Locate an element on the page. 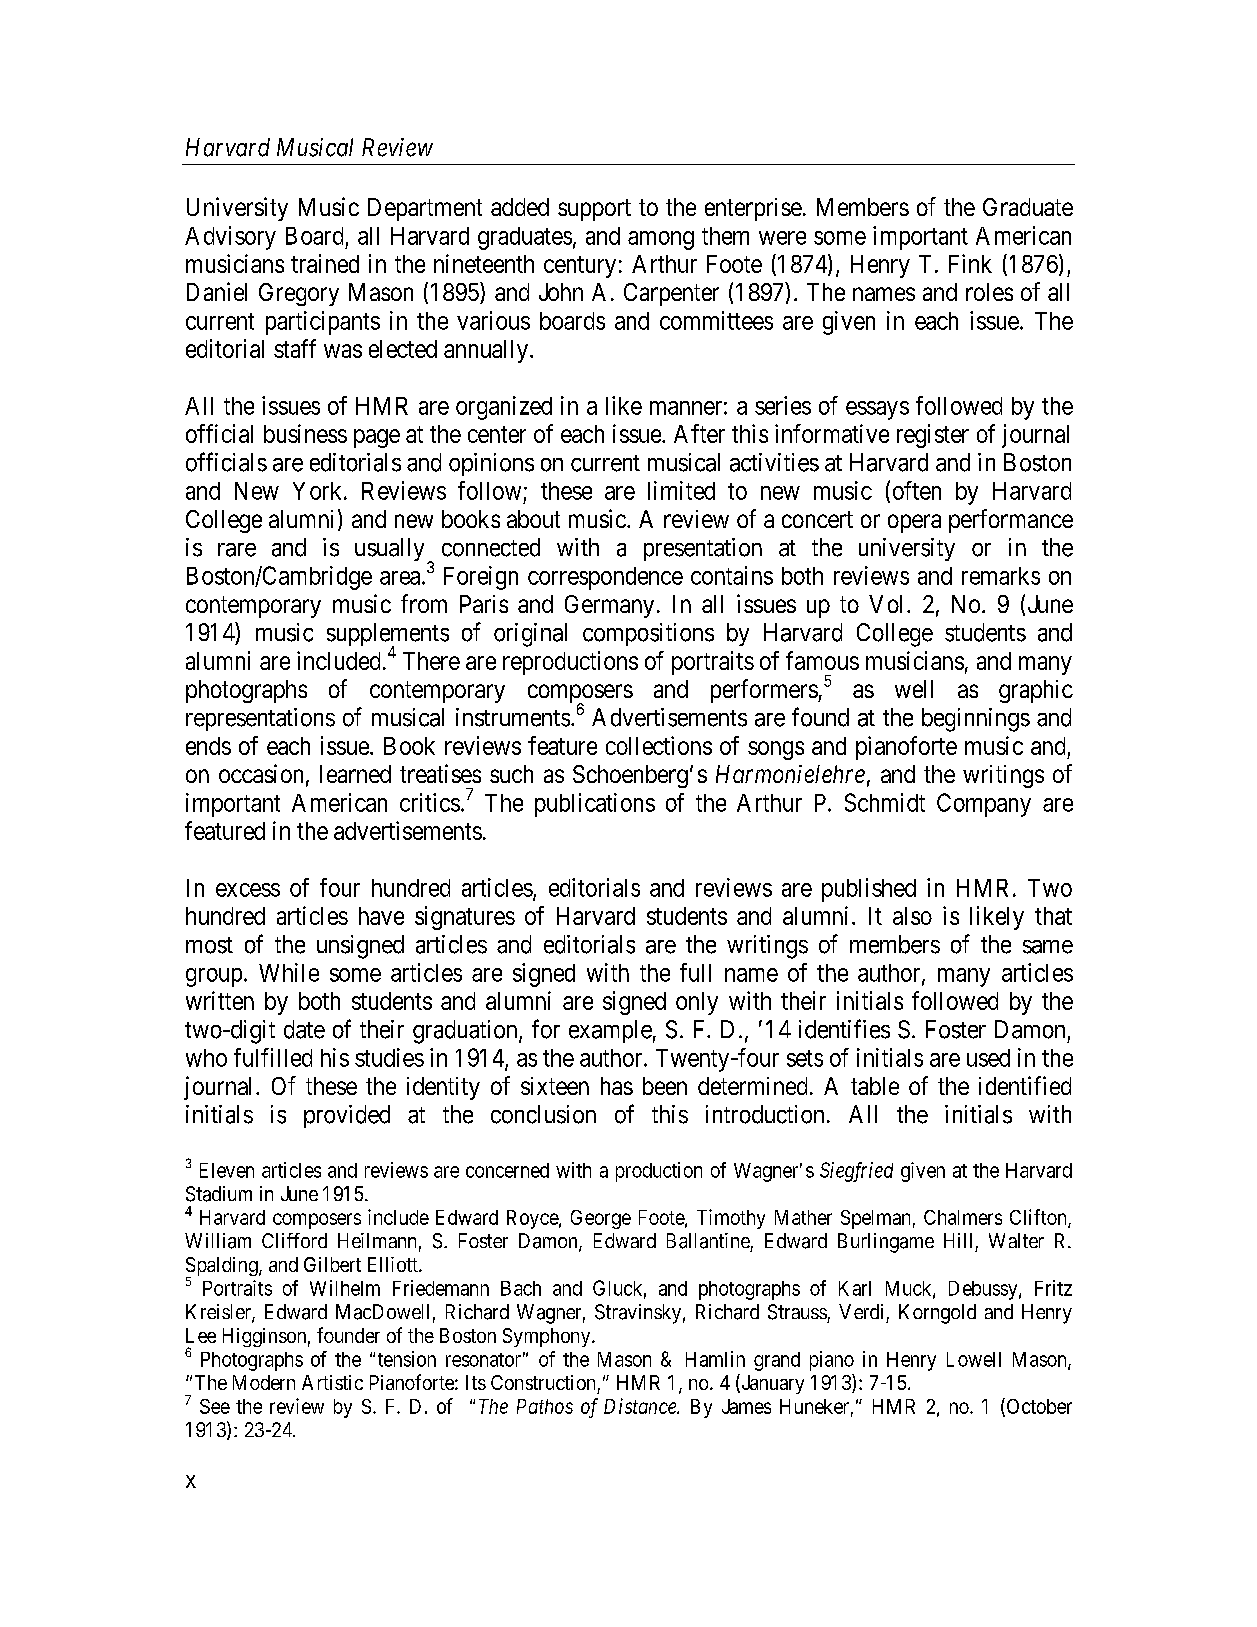 This page has width=1257, height=1627. occasion is located at coordinates (261, 773).
